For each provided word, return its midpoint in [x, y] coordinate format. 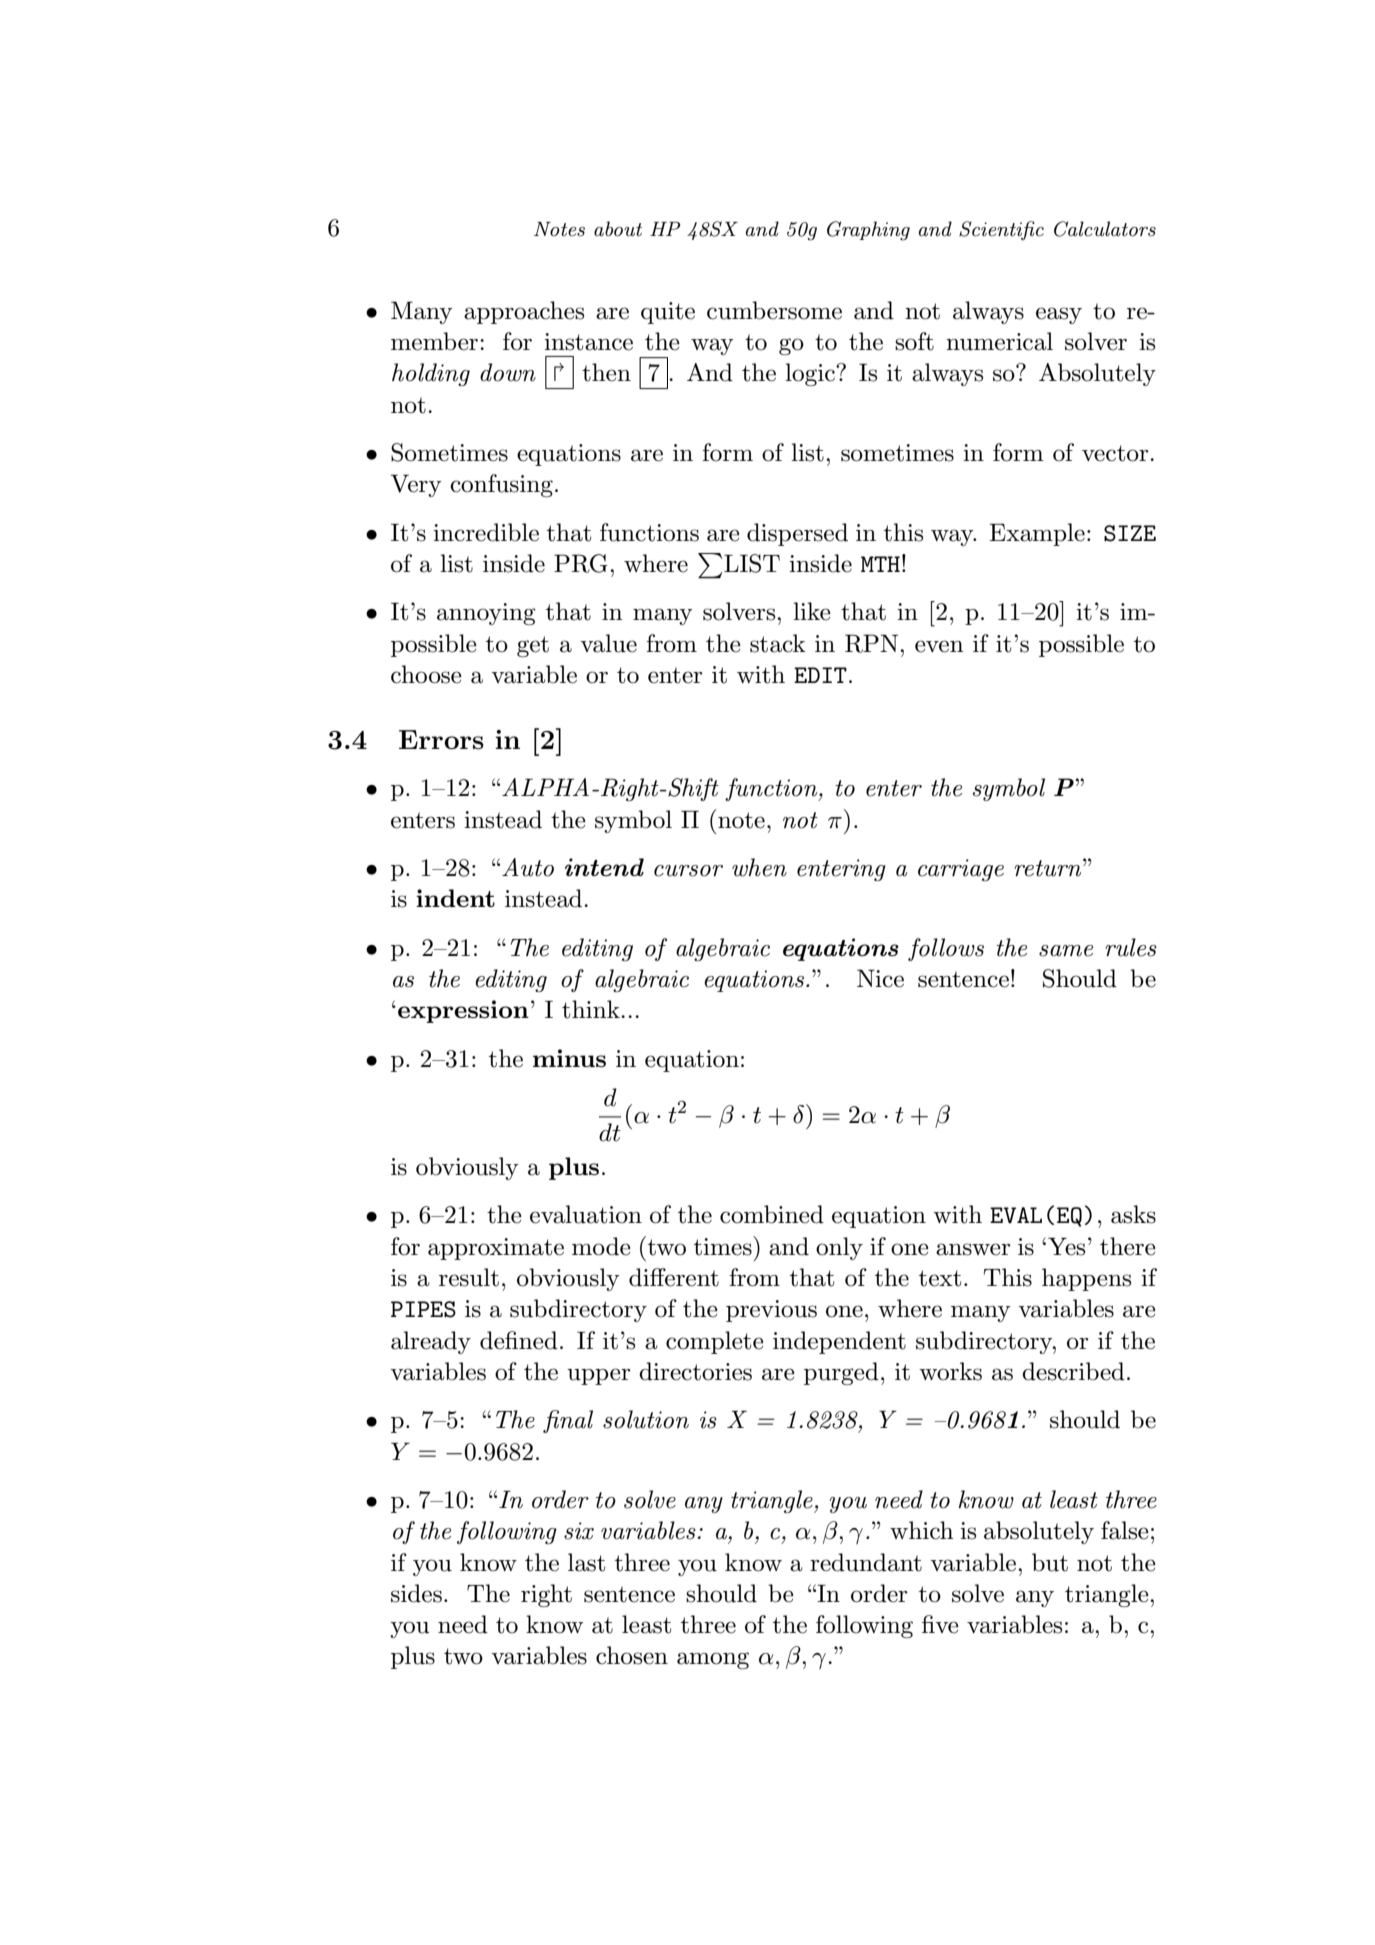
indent [455, 898]
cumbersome [774, 310]
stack [778, 643]
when [759, 867]
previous [771, 1311]
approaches [524, 312]
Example [1037, 534]
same [1066, 951]
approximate [496, 1249]
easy [1059, 315]
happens [1086, 1279]
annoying [486, 614]
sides [416, 1593]
